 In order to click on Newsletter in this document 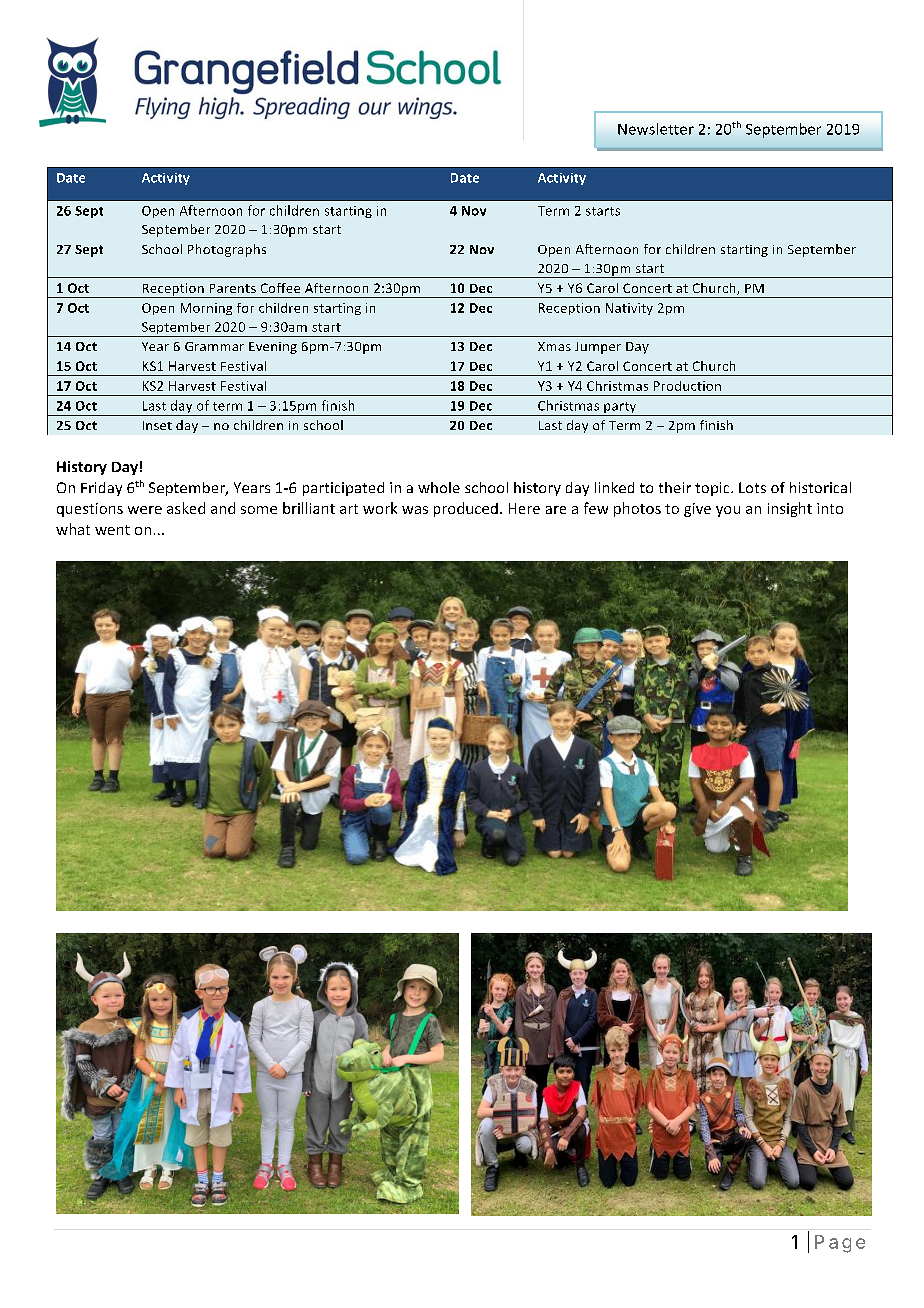, I will do `click(656, 129)`.
